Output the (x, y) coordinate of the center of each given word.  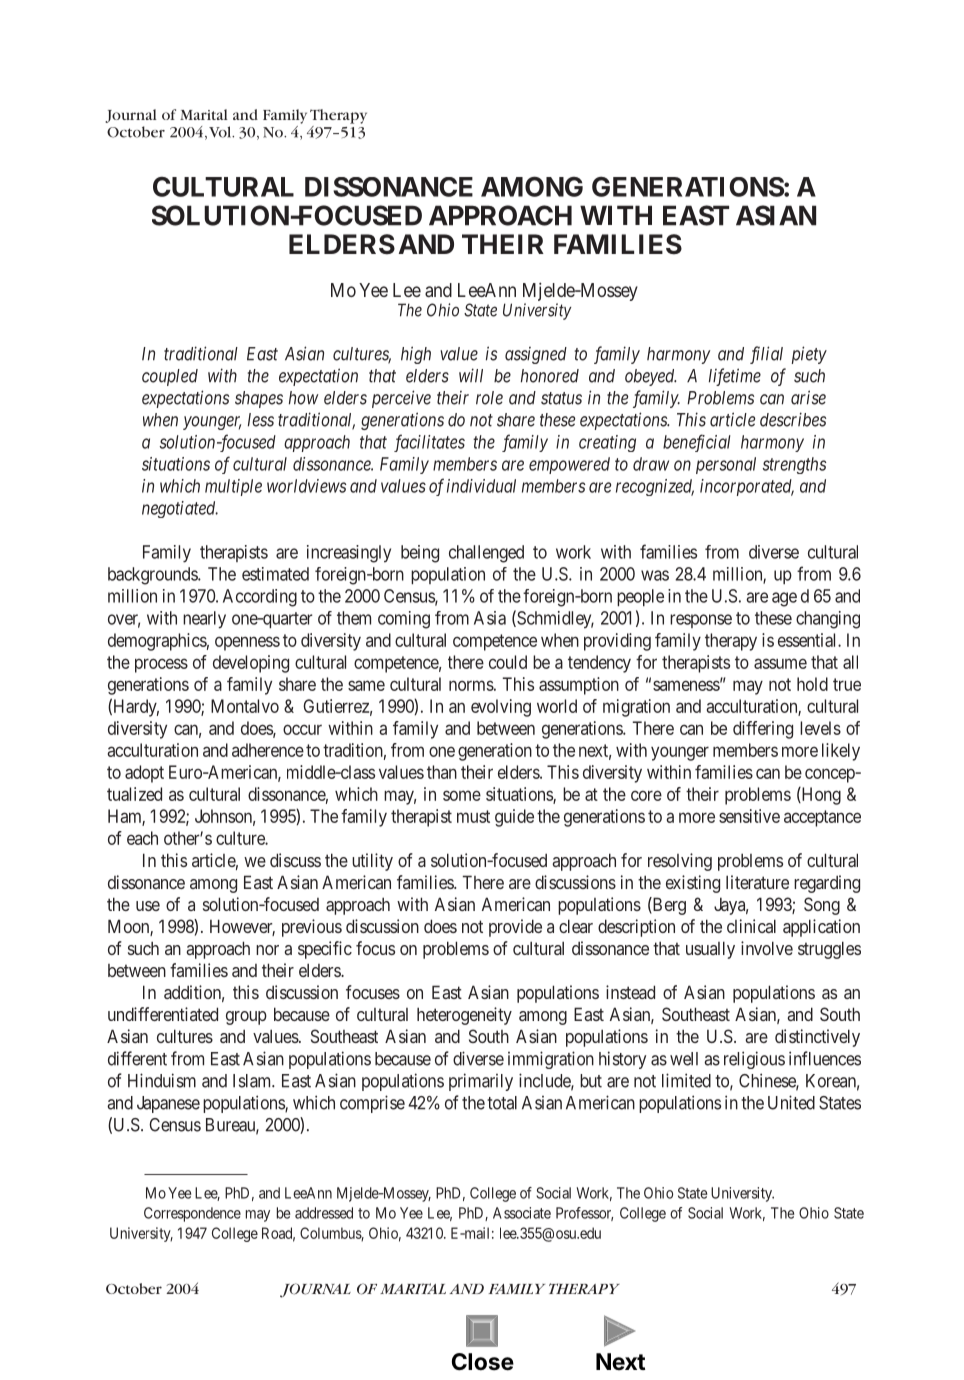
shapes (259, 399)
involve (767, 948)
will (471, 375)
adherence (268, 750)
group (246, 1018)
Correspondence (192, 1214)
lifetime (735, 377)
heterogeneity (464, 1016)
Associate (522, 1213)
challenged (486, 554)
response (701, 621)
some (462, 795)
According (260, 598)
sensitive (749, 816)
